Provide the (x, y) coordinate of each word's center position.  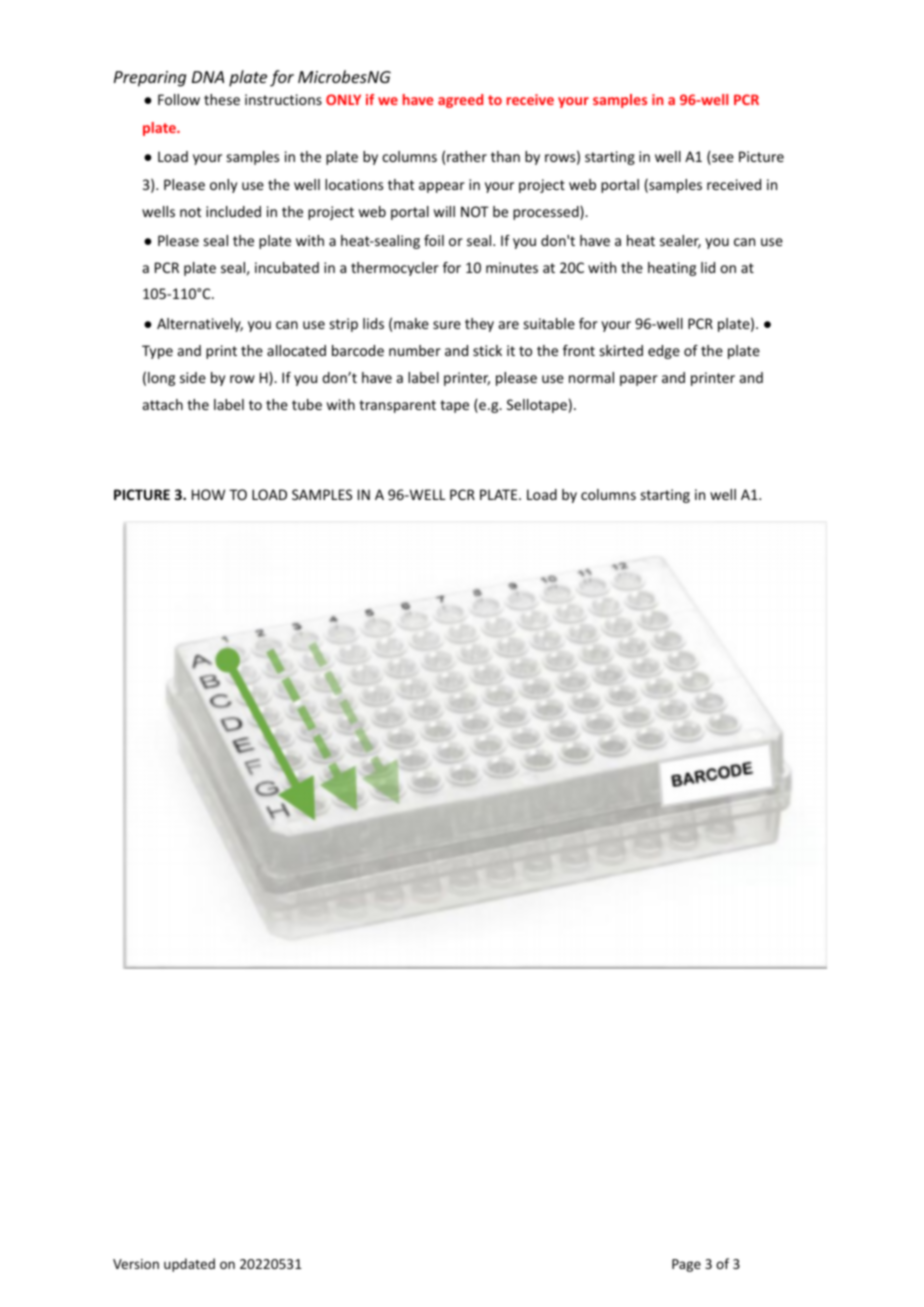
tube (307, 404)
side (193, 377)
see (722, 159)
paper (639, 380)
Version (136, 1264)
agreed (460, 101)
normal (591, 377)
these (222, 99)
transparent (397, 406)
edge (664, 352)
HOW (208, 494)
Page (686, 1265)
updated (189, 1265)
